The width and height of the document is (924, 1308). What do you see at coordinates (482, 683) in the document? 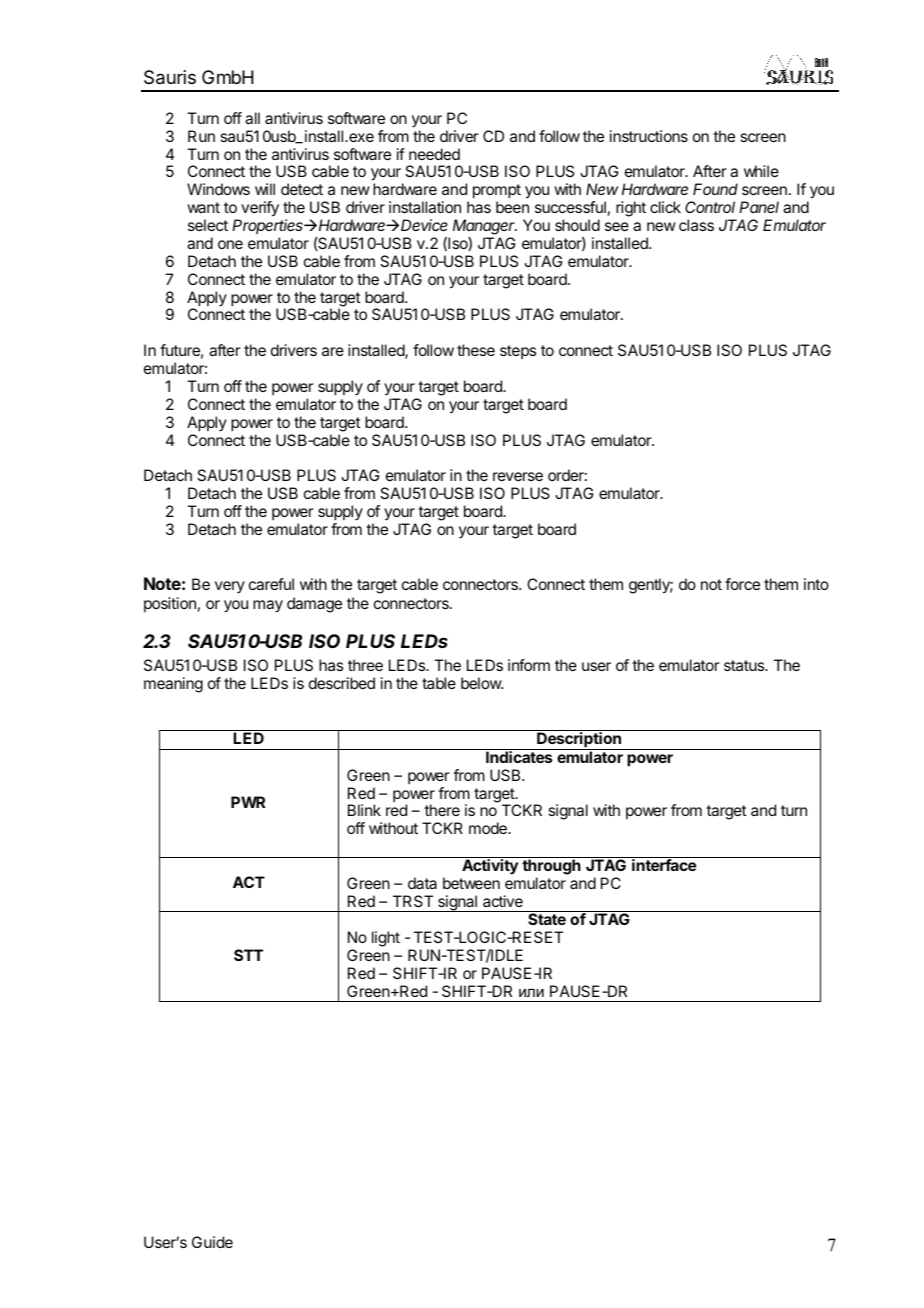
I see `below` at bounding box center [482, 683].
